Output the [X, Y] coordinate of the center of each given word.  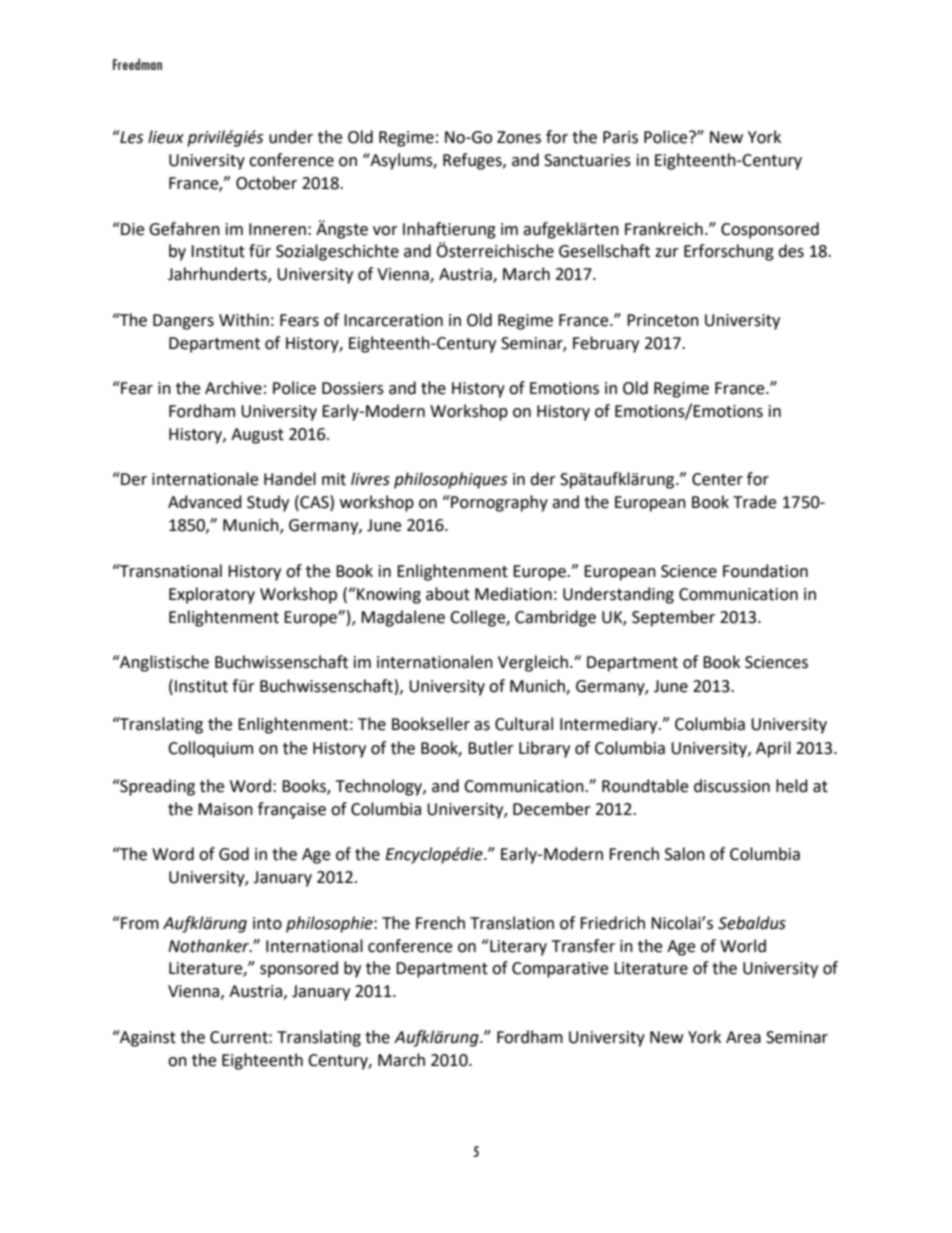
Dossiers [353, 388]
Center [717, 479]
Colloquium [210, 749]
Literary [517, 947]
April [773, 749]
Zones [519, 137]
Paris [620, 137]
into [267, 923]
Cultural [524, 724]
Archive [233, 388]
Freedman [137, 64]
